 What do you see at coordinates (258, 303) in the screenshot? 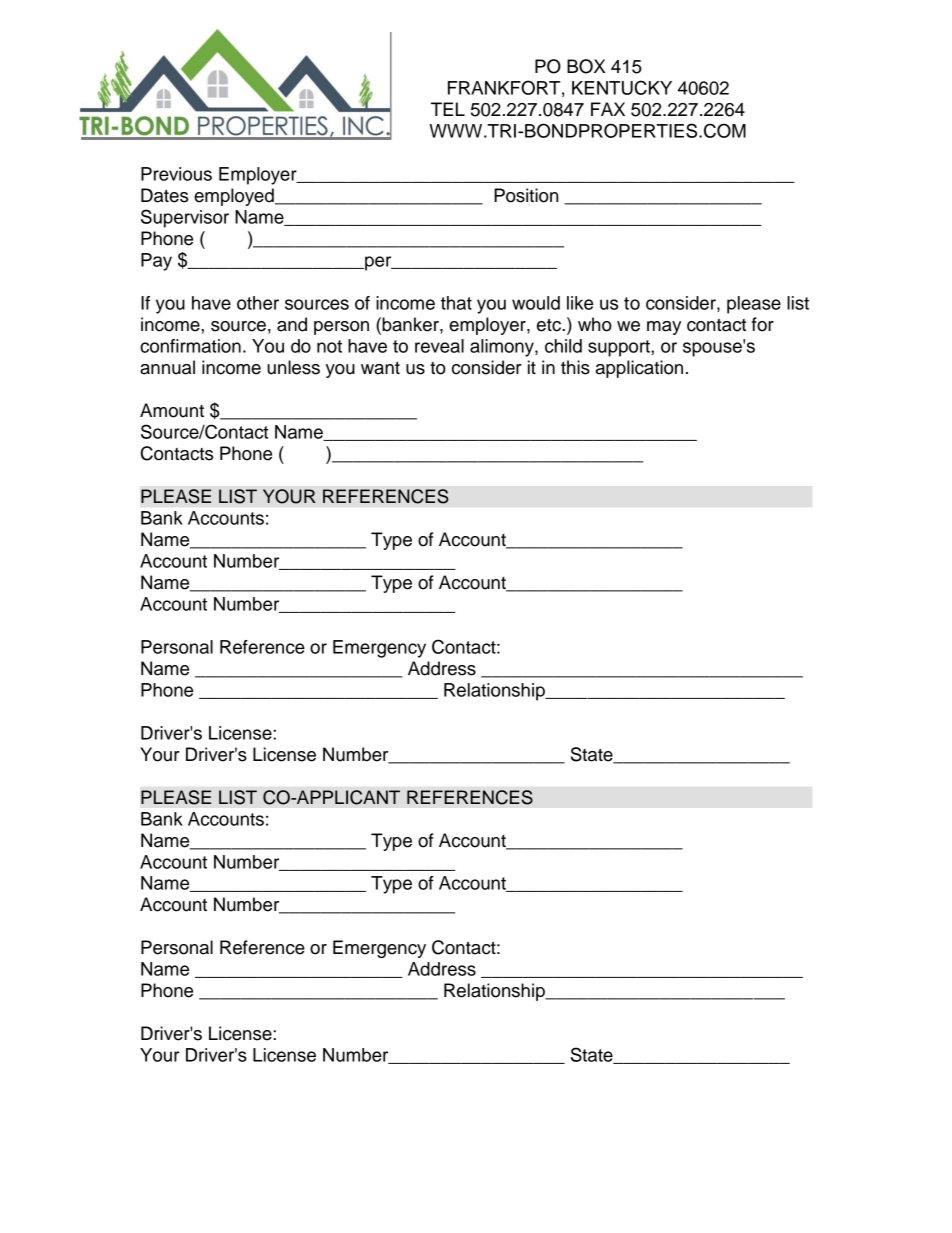
I see `other` at bounding box center [258, 303].
